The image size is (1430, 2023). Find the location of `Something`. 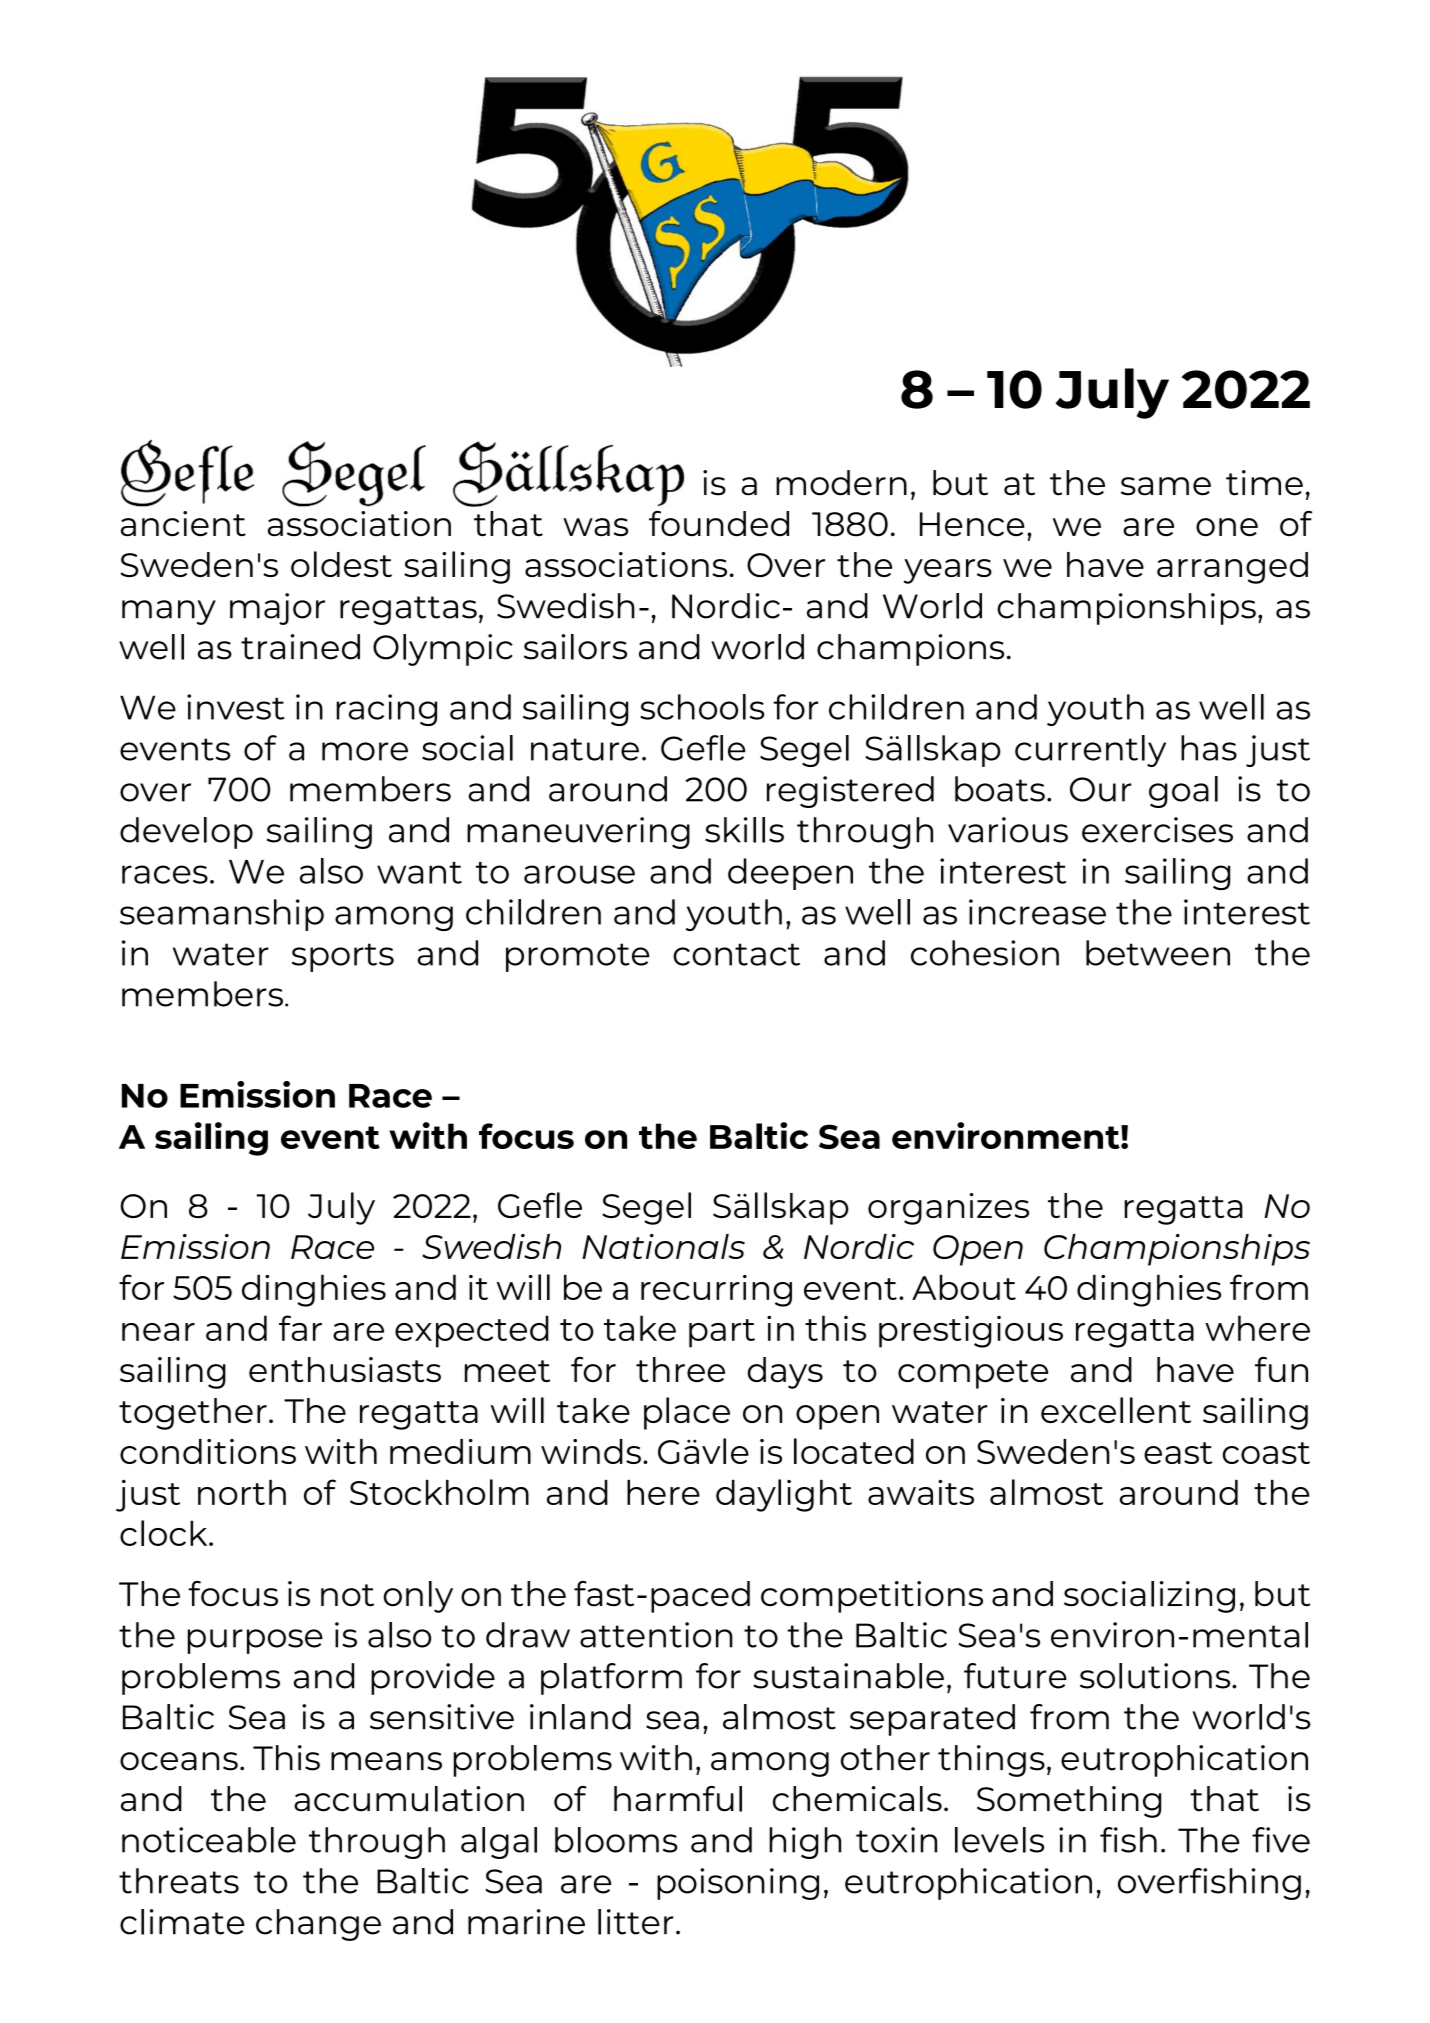

Something is located at coordinates (1069, 1802).
